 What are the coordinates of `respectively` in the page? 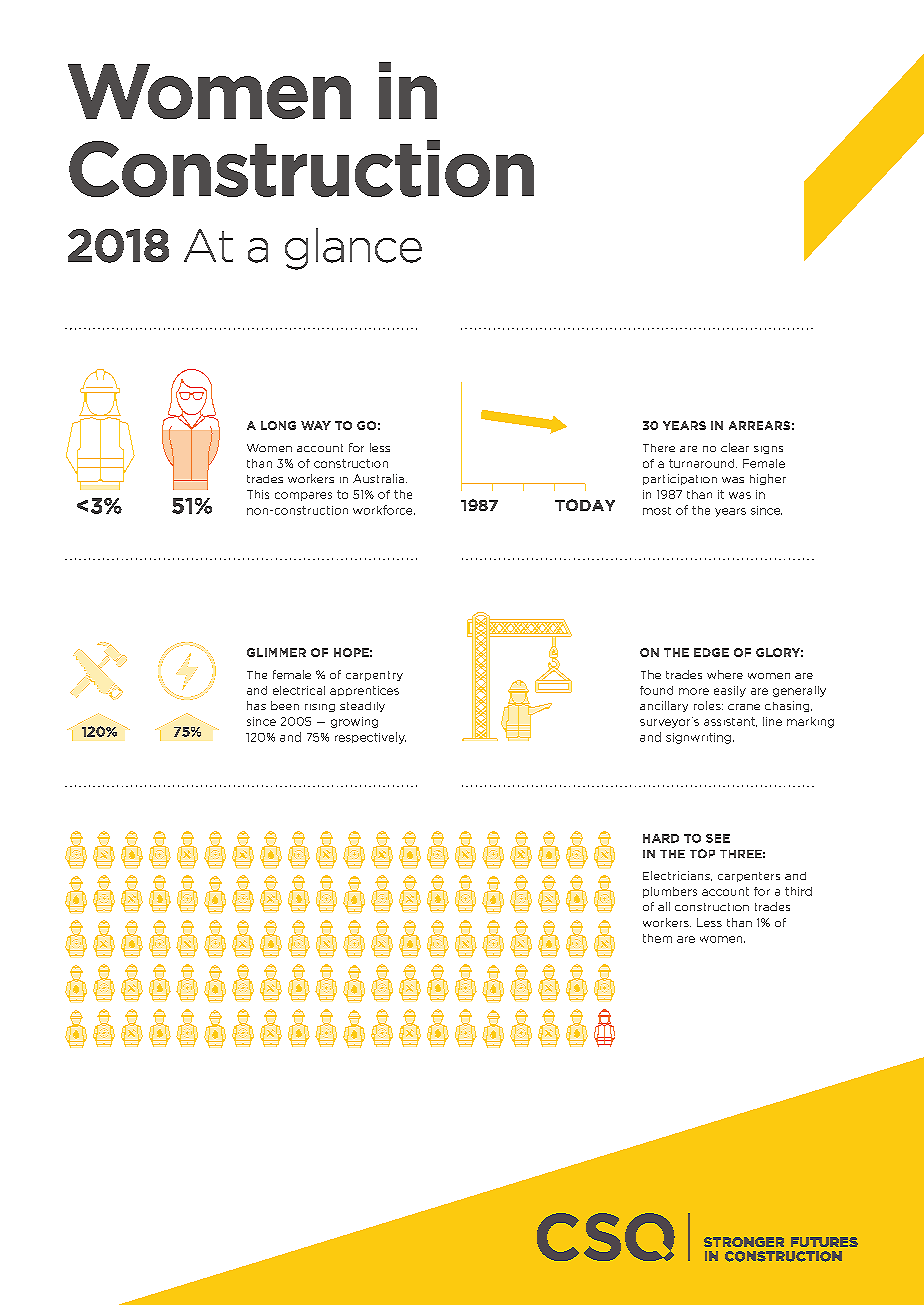 It's located at (370, 738).
